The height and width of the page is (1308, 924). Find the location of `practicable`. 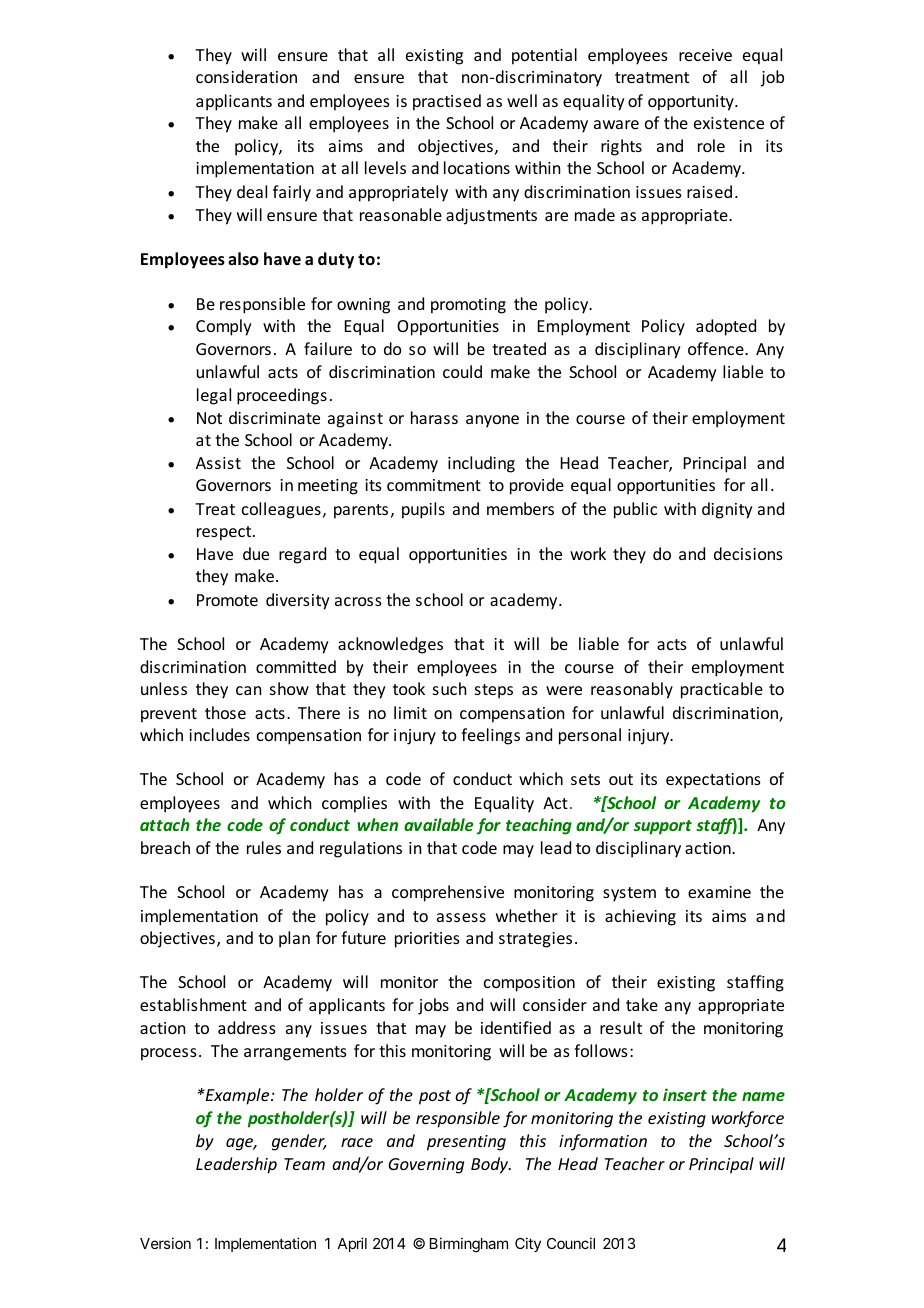

practicable is located at coordinates (722, 690).
